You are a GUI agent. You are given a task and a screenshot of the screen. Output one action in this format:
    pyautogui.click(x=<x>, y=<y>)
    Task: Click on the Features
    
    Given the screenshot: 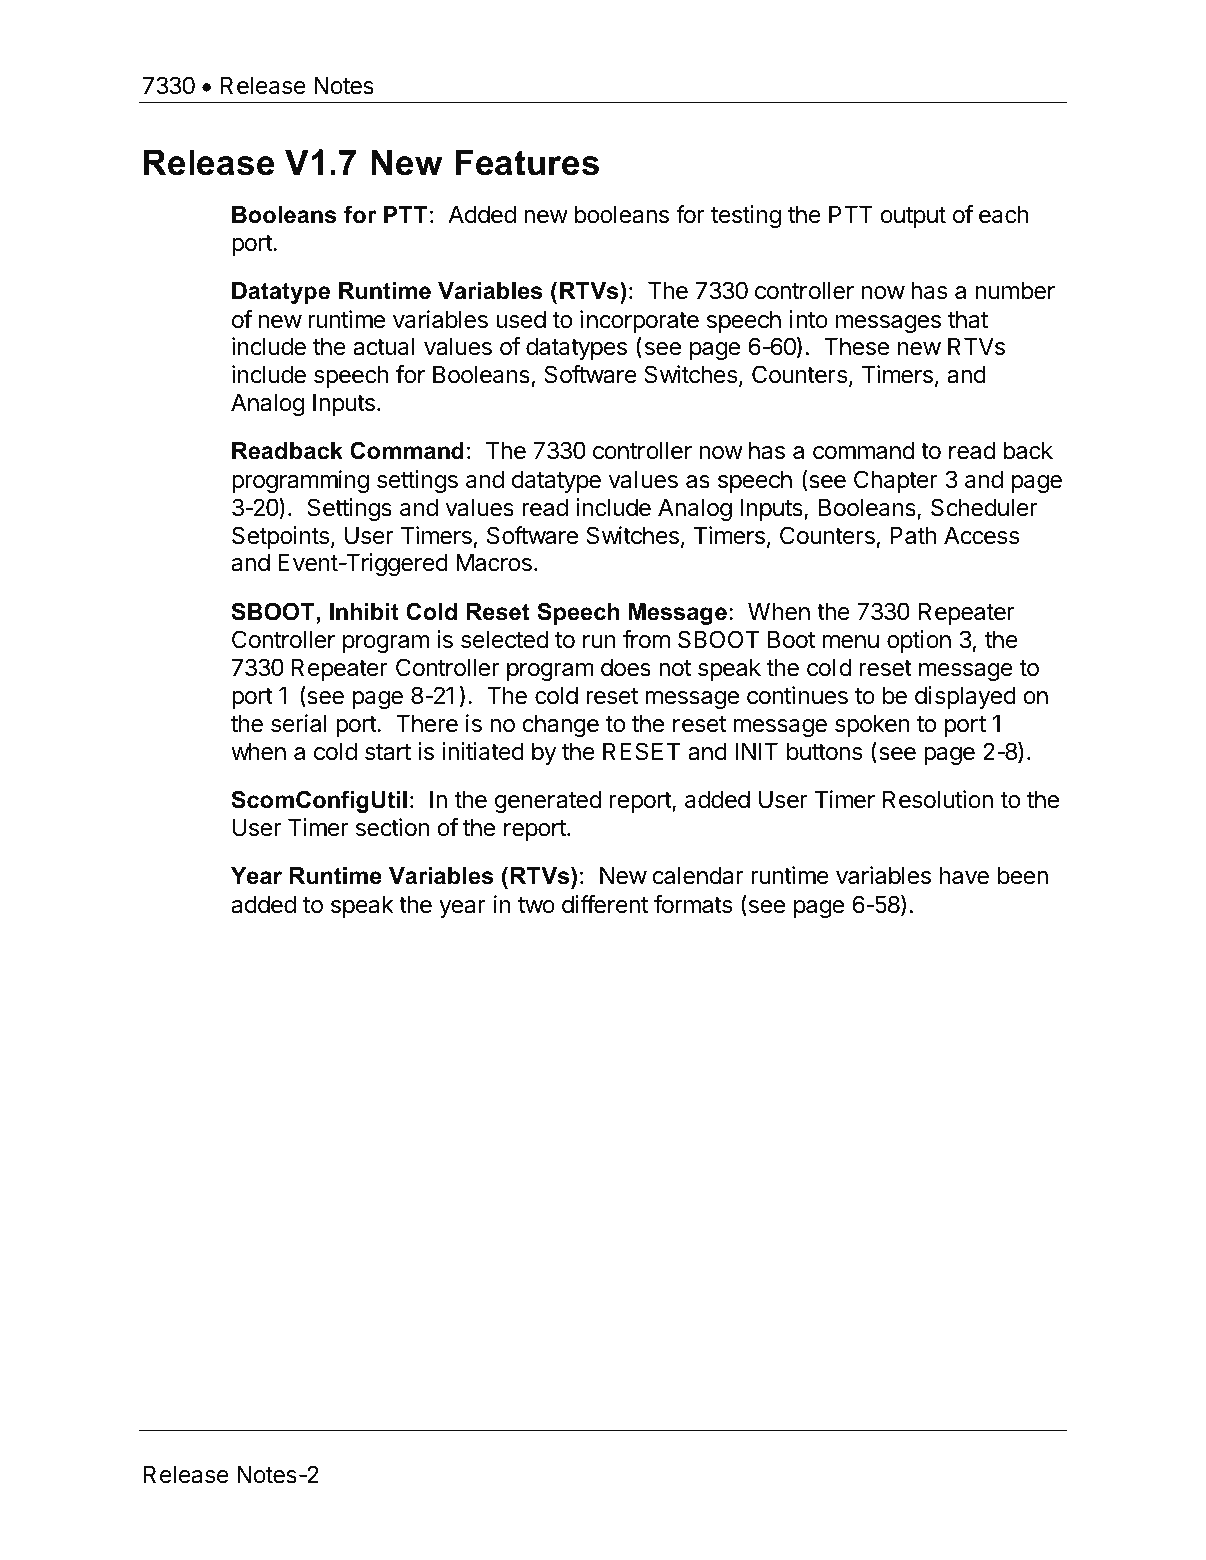 What is the action you would take?
    pyautogui.click(x=527, y=162)
